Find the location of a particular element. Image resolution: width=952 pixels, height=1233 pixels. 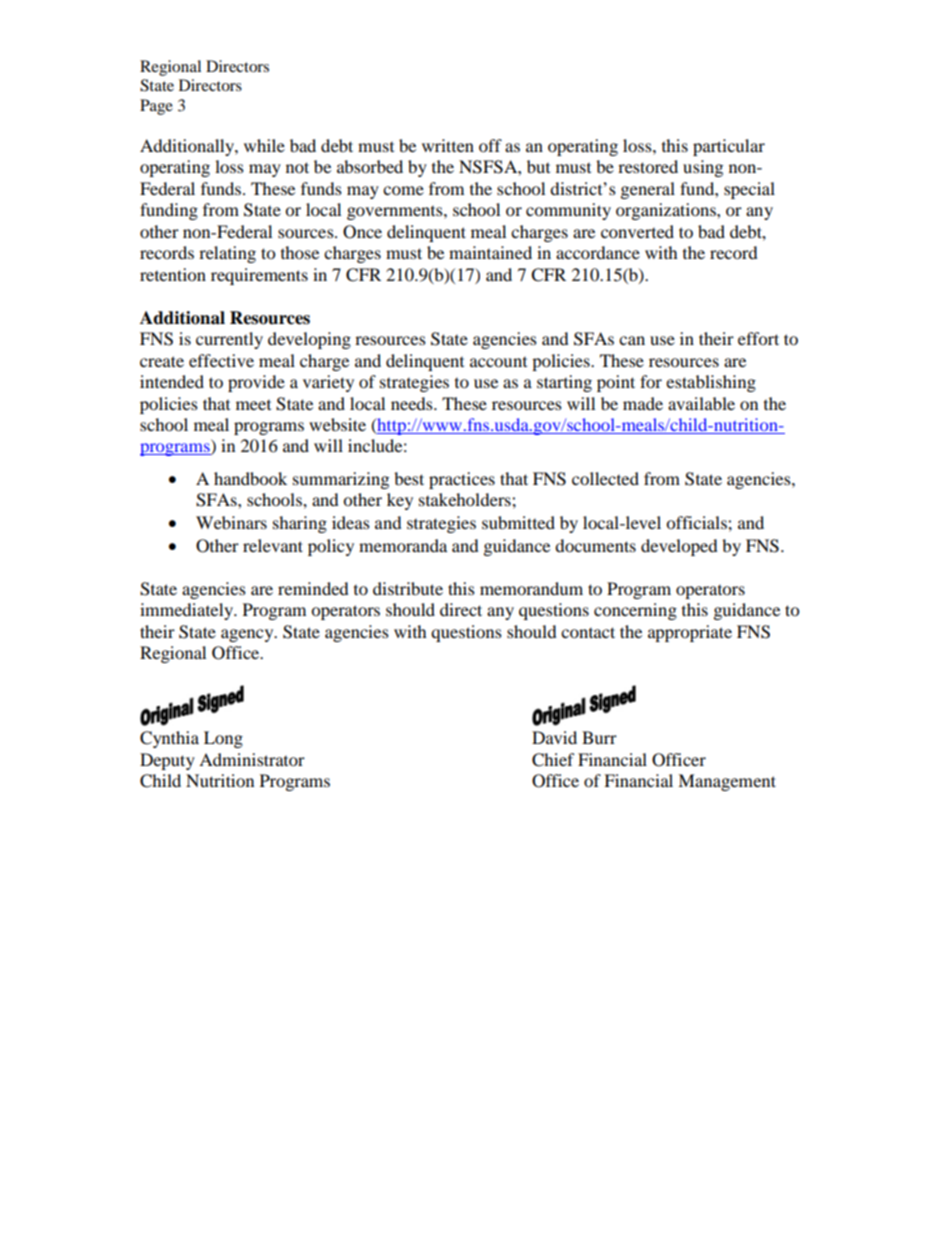

handbook is located at coordinates (250, 478).
